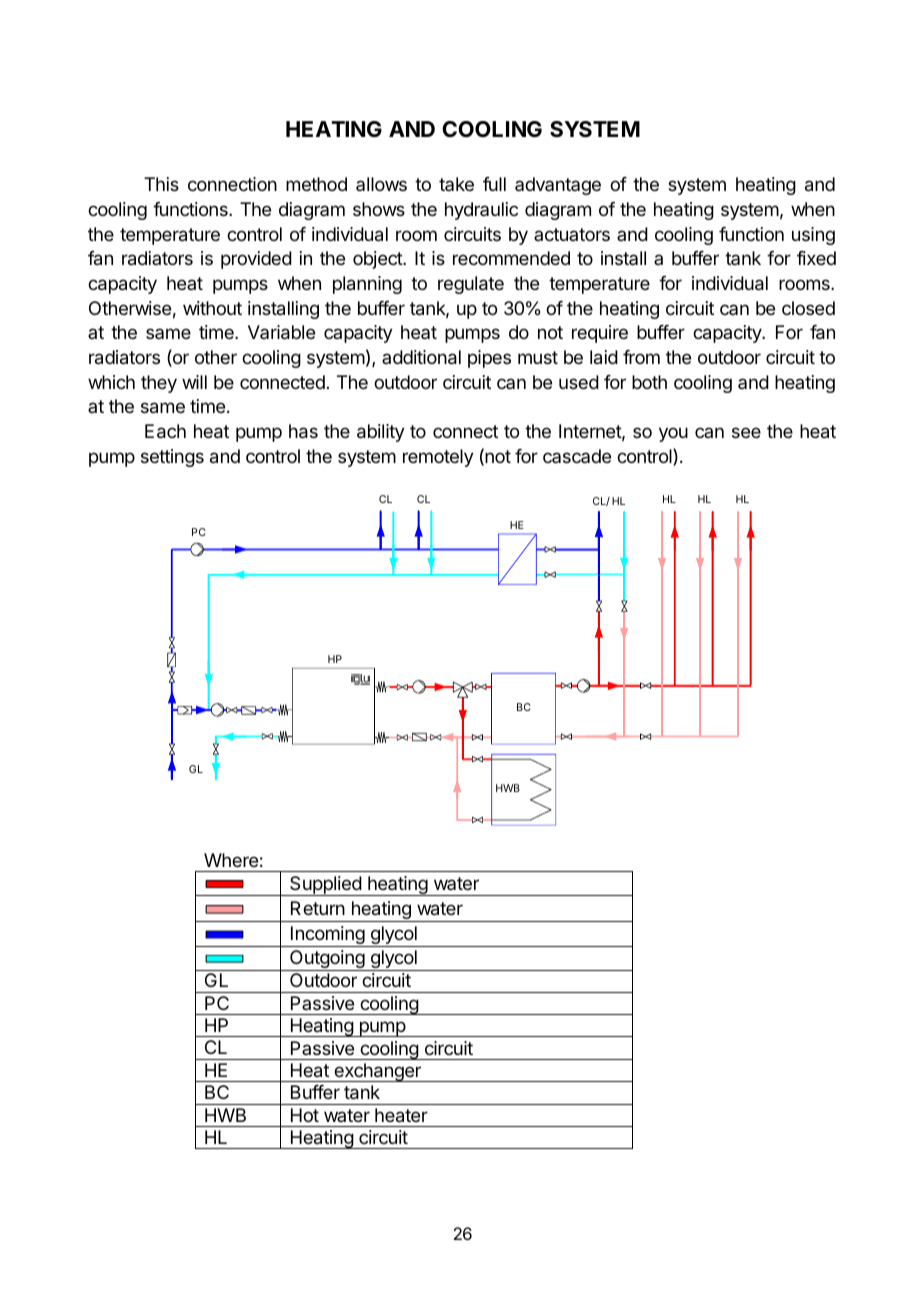  I want to click on hydraulic, so click(481, 211).
